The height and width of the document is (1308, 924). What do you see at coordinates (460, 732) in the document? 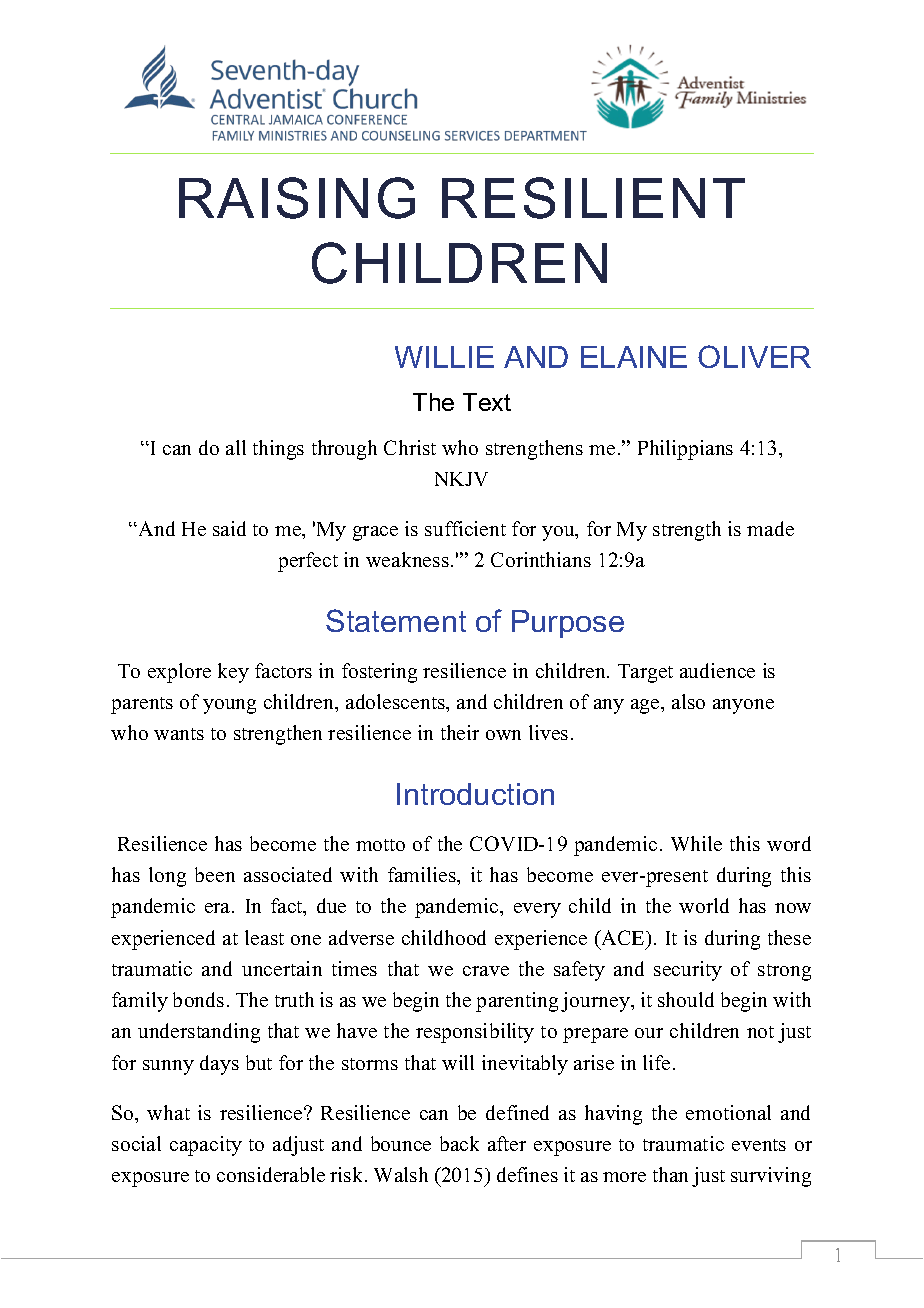
I see `their` at bounding box center [460, 732].
